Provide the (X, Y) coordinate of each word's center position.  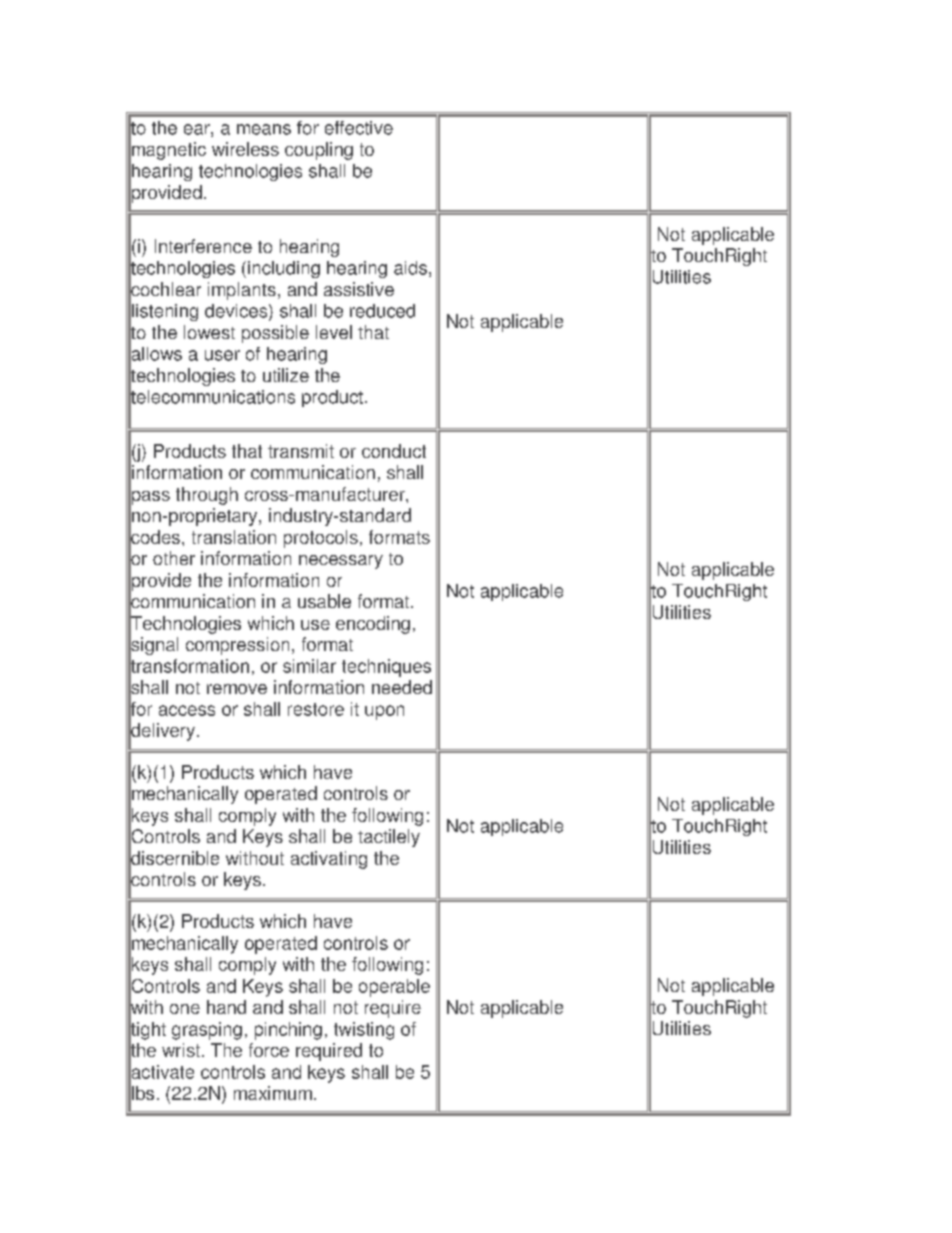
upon (384, 712)
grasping (207, 1031)
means (264, 129)
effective (359, 128)
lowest (209, 332)
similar (309, 666)
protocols (321, 539)
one (185, 1009)
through (207, 496)
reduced (382, 311)
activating (329, 860)
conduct (394, 451)
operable (394, 988)
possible (275, 334)
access (187, 710)
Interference (203, 246)
